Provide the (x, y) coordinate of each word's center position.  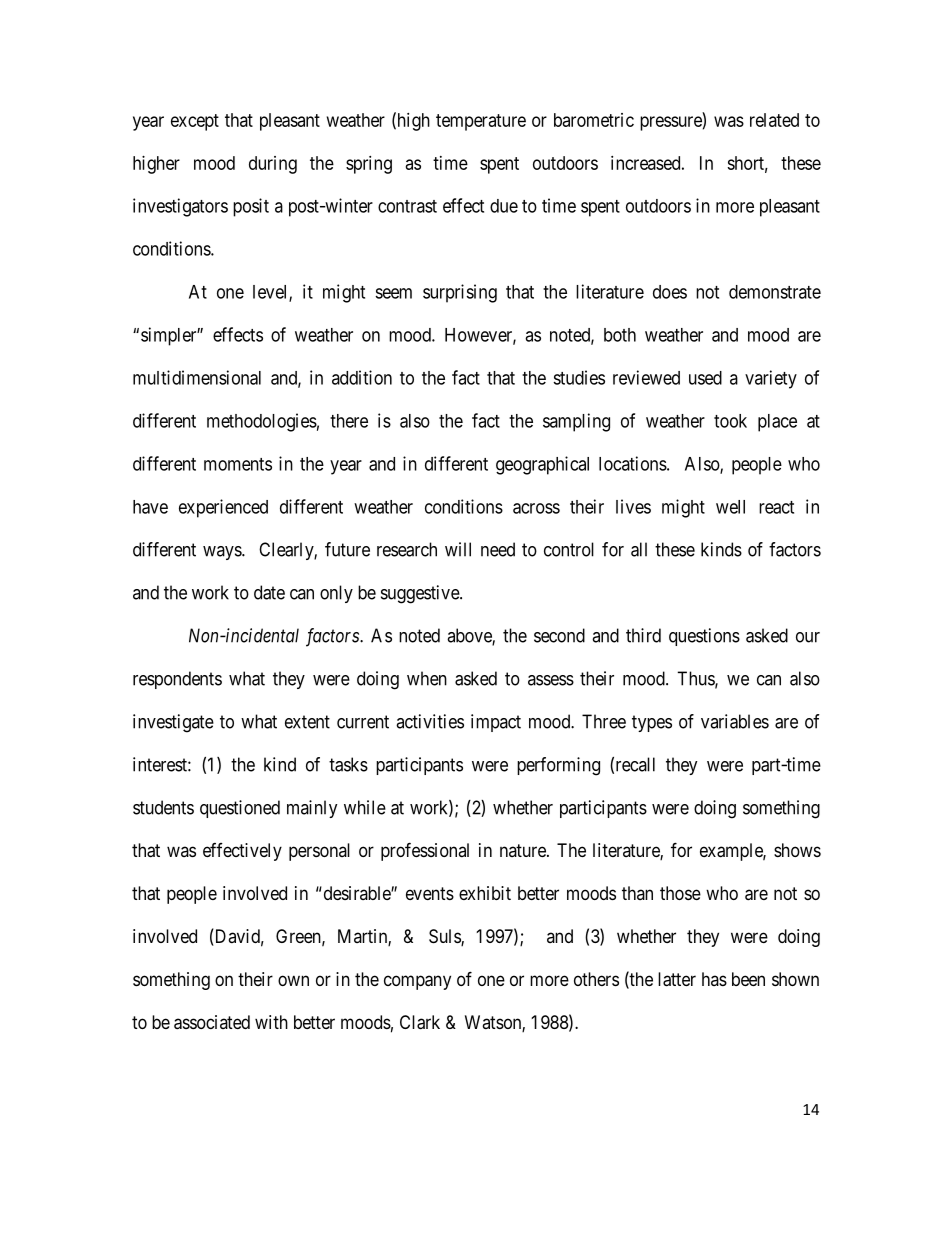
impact (496, 723)
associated (212, 1022)
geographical (542, 465)
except (195, 122)
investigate (173, 723)
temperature (481, 122)
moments (238, 464)
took (730, 421)
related (774, 120)
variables (735, 721)
